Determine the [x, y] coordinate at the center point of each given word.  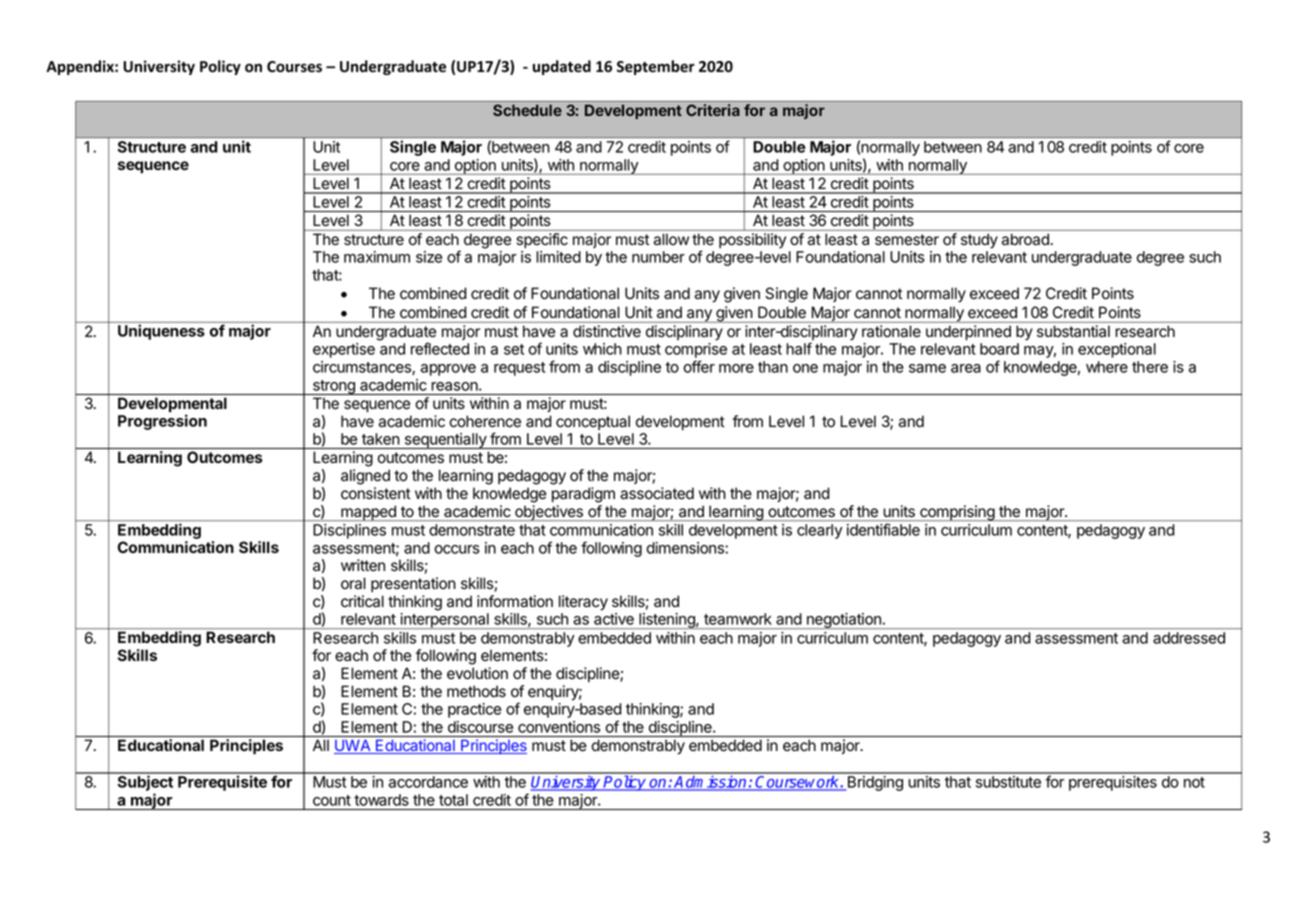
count [332, 800]
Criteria [713, 110]
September [656, 67]
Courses [294, 67]
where [1107, 367]
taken [381, 439]
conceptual [593, 422]
